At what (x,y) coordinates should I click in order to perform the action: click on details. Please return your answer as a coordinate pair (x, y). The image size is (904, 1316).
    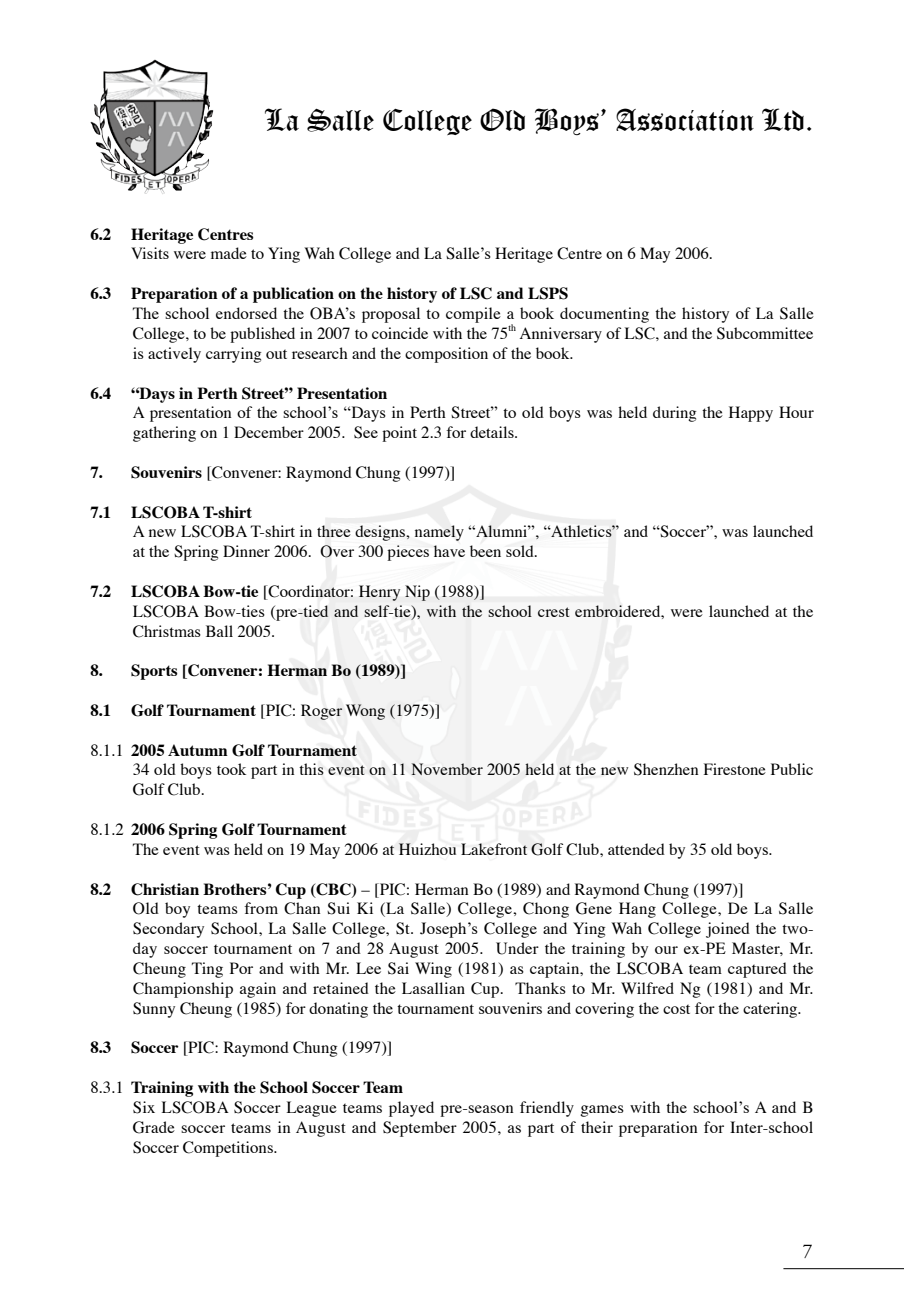
    Looking at the image, I should click on (493, 432).
